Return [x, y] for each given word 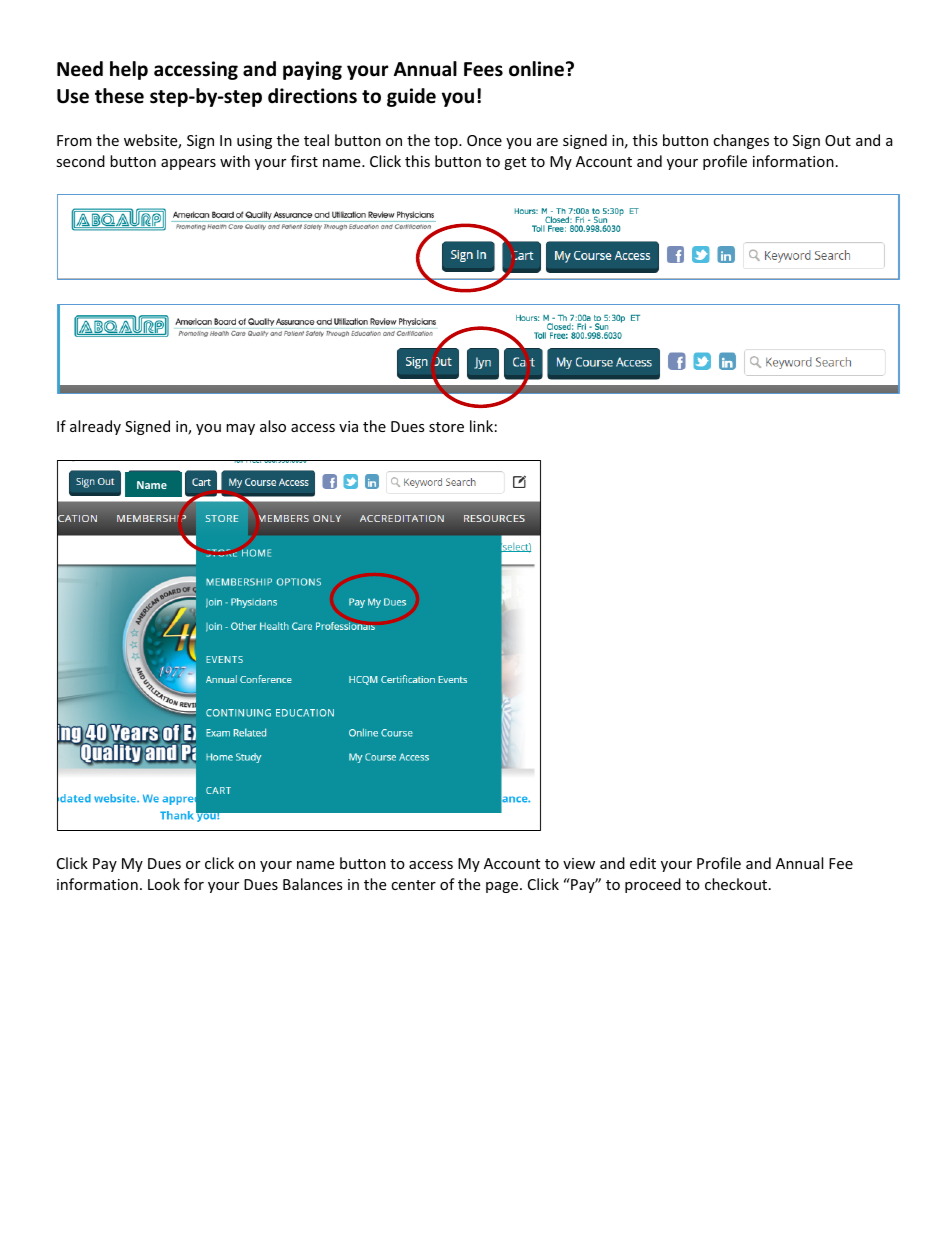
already [95, 427]
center [413, 885]
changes [741, 141]
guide [411, 97]
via [348, 426]
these [119, 96]
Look [164, 884]
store [446, 427]
